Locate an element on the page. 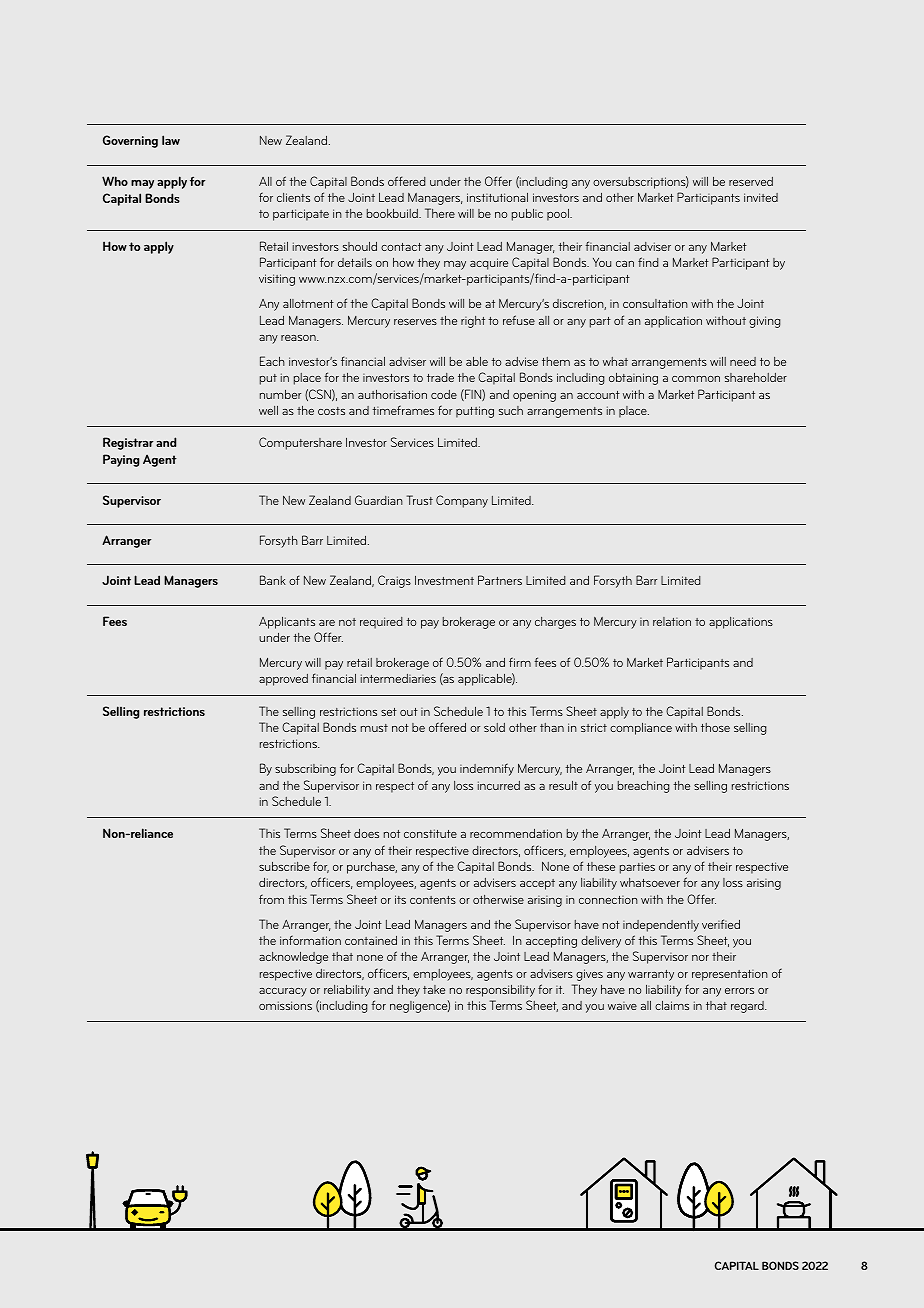 Image resolution: width=924 pixels, height=1308 pixels. those is located at coordinates (715, 727).
